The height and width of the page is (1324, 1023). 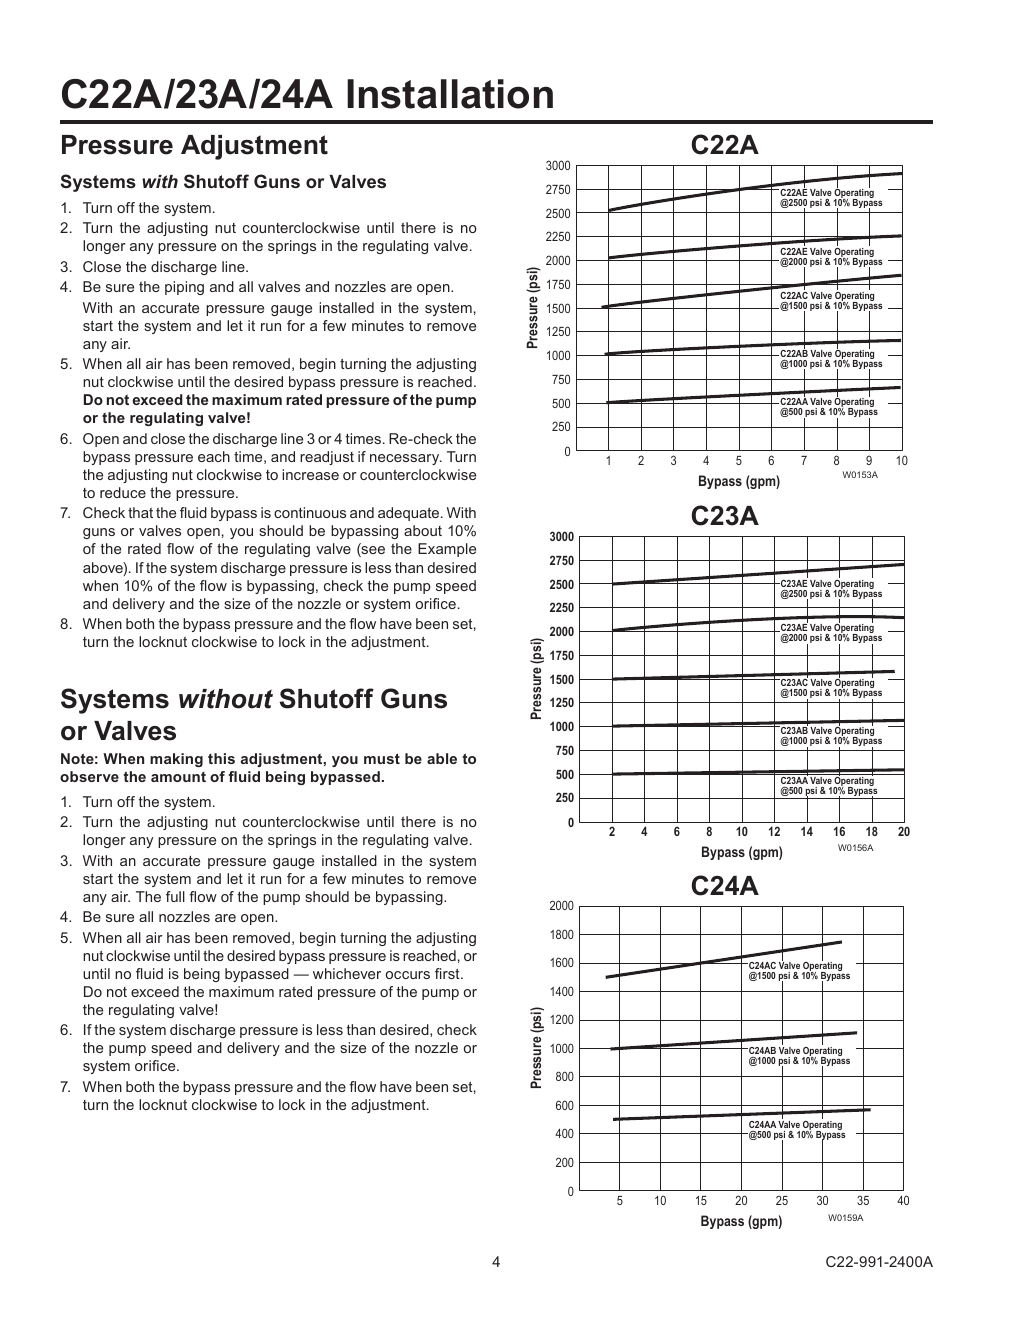 I want to click on this, so click(x=221, y=758).
